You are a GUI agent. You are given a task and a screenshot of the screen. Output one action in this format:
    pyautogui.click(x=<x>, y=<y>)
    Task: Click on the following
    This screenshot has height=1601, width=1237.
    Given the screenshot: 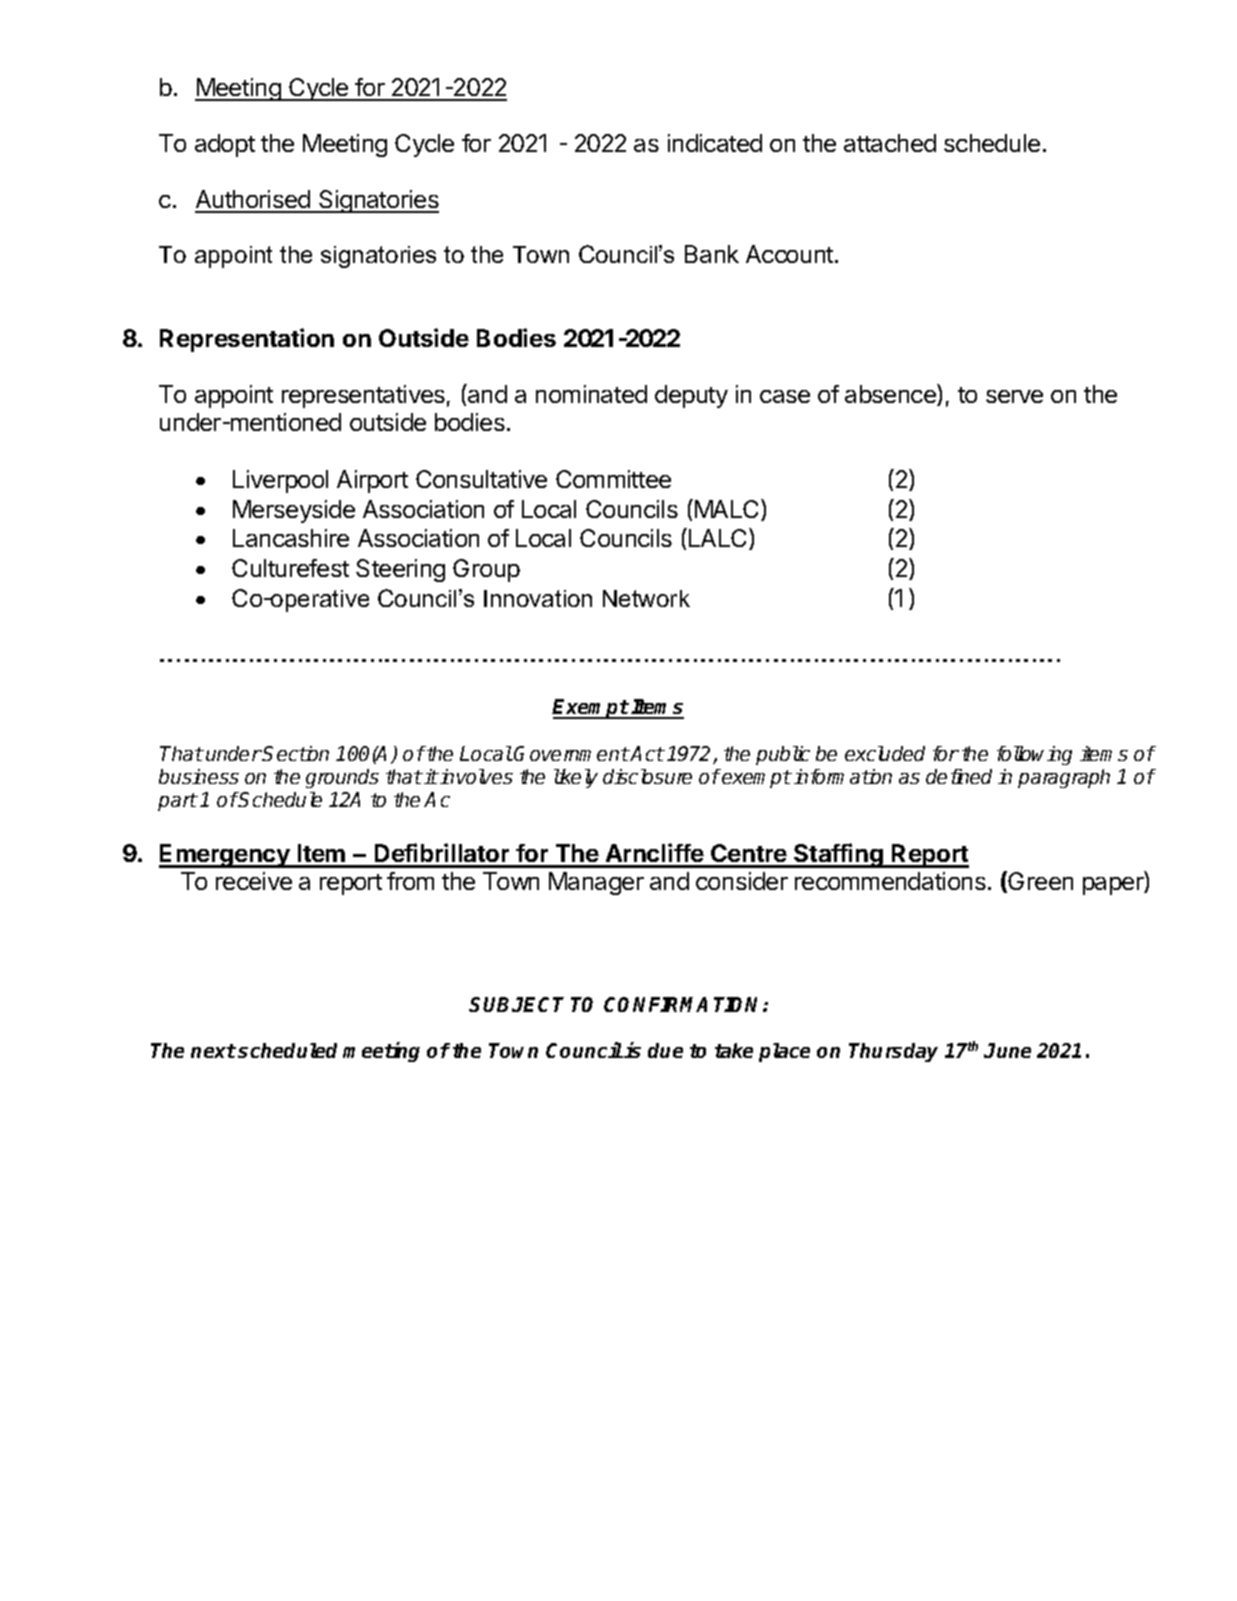 What is the action you would take?
    pyautogui.click(x=1034, y=755)
